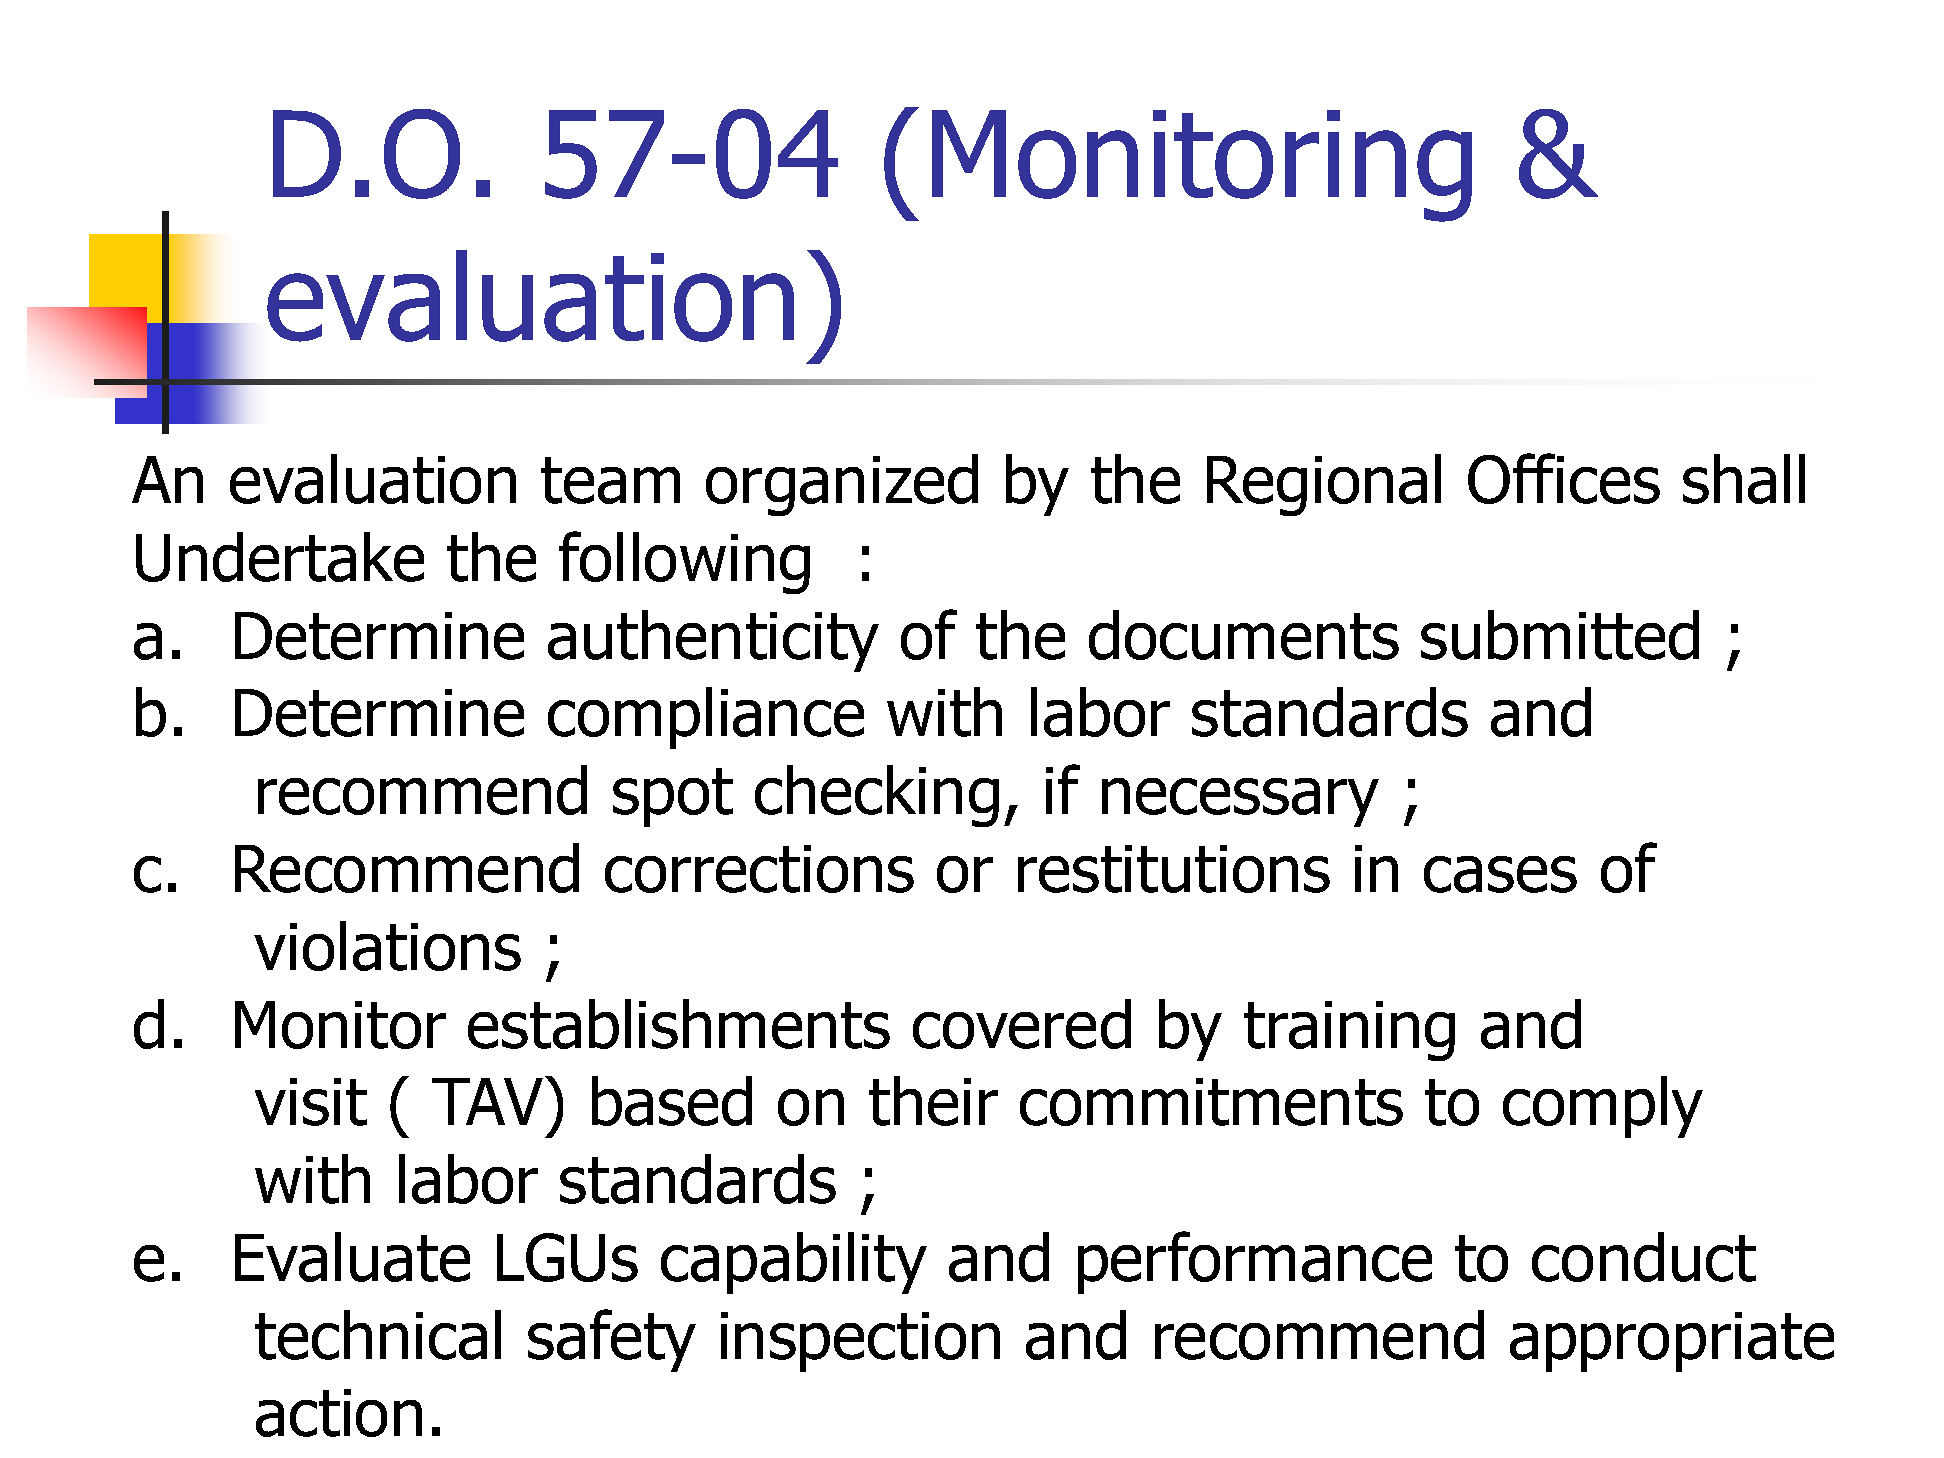 The height and width of the screenshot is (1458, 1944). Describe the element at coordinates (610, 480) in the screenshot. I see `team` at that location.
